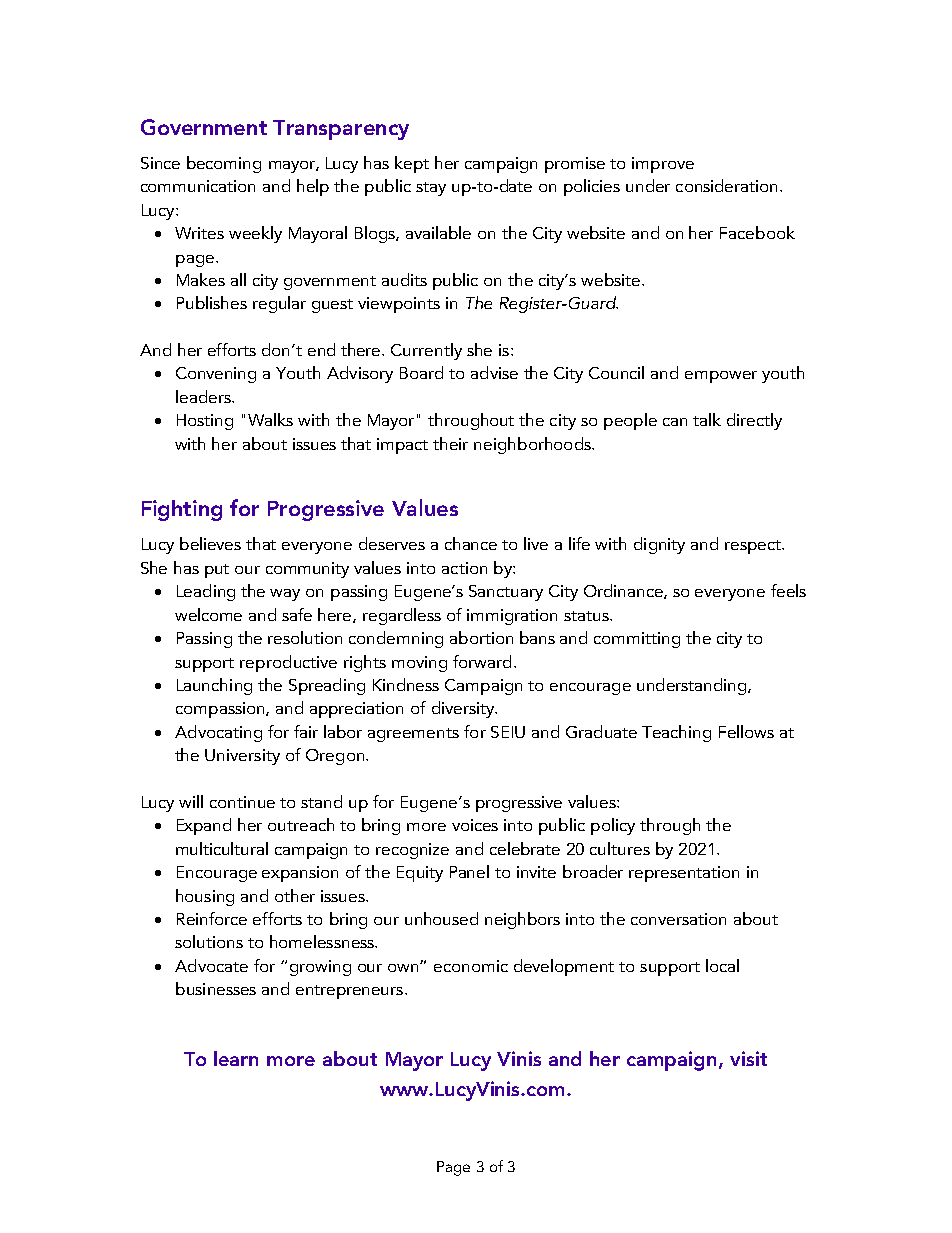 The width and height of the screenshot is (952, 1233). I want to click on consideration, so click(728, 185).
